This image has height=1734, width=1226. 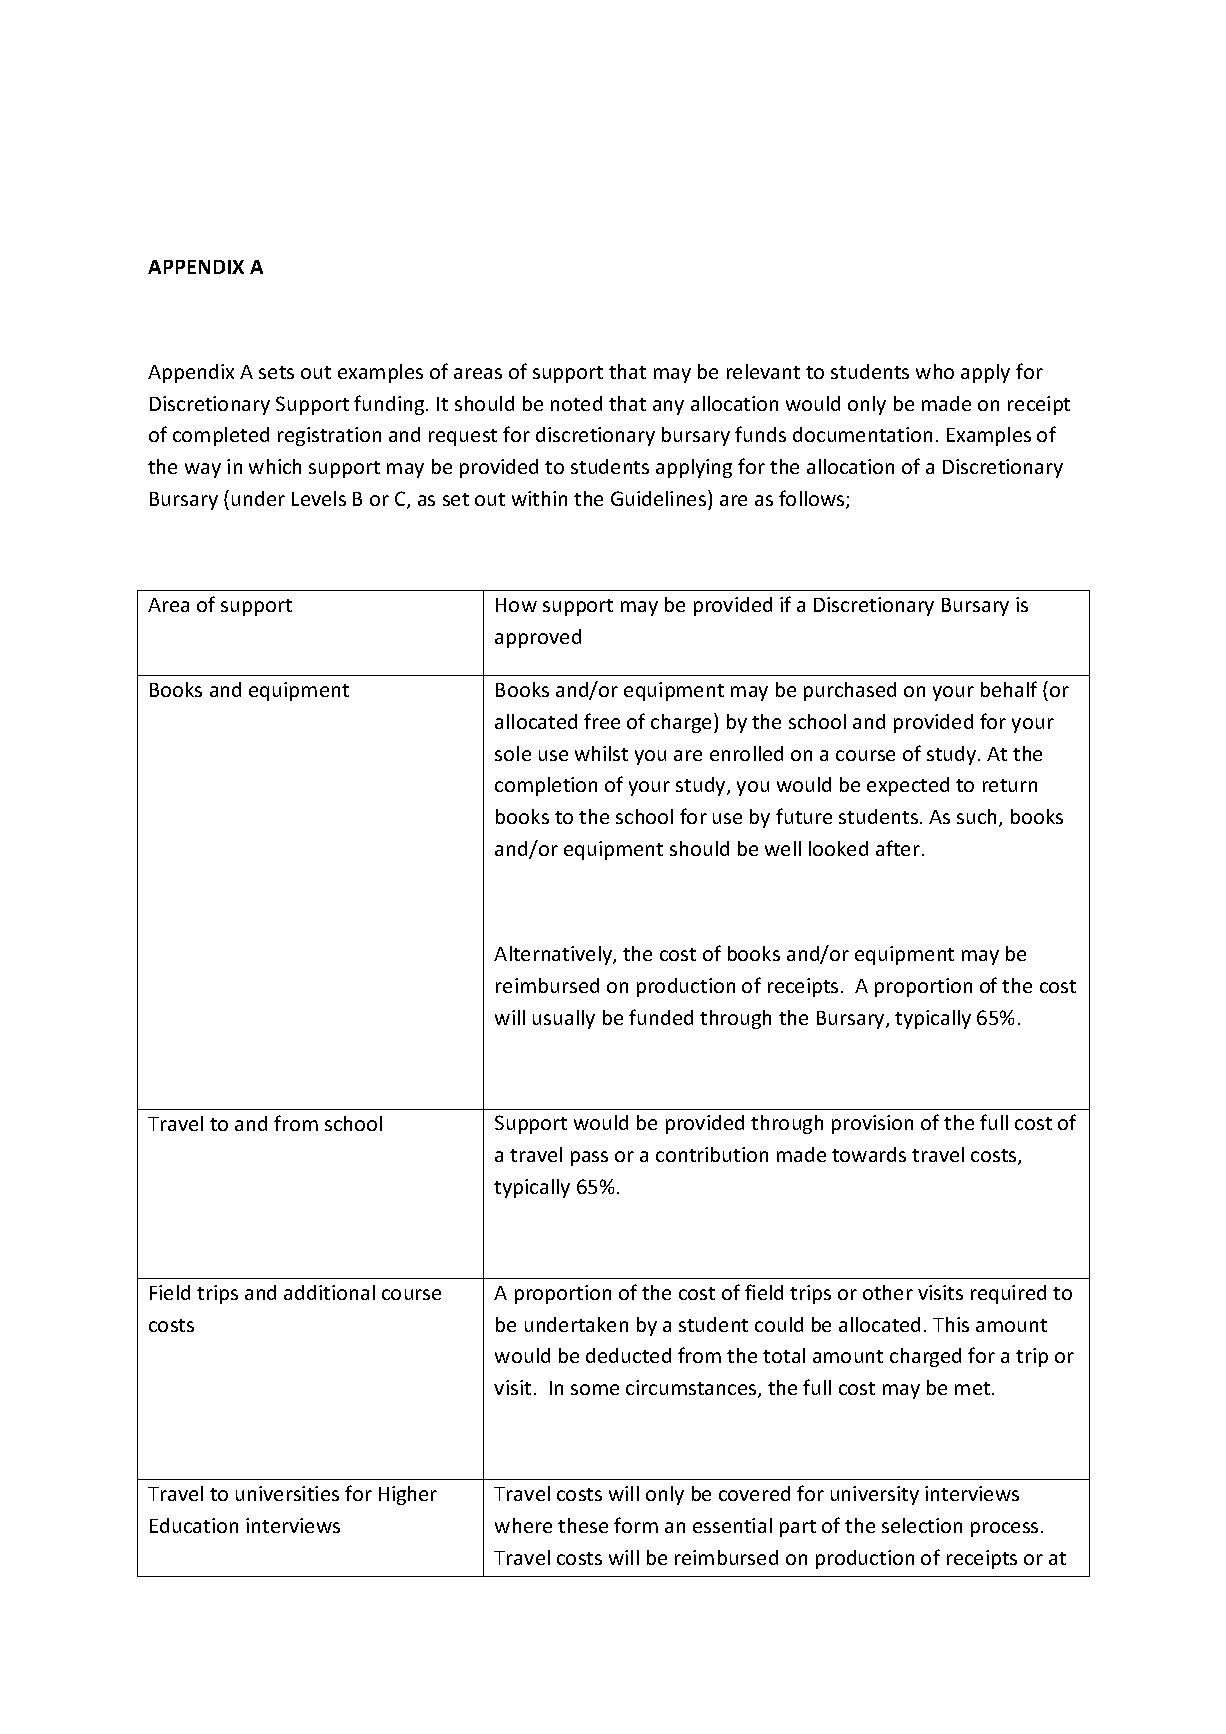 I want to click on usually, so click(x=564, y=1019).
